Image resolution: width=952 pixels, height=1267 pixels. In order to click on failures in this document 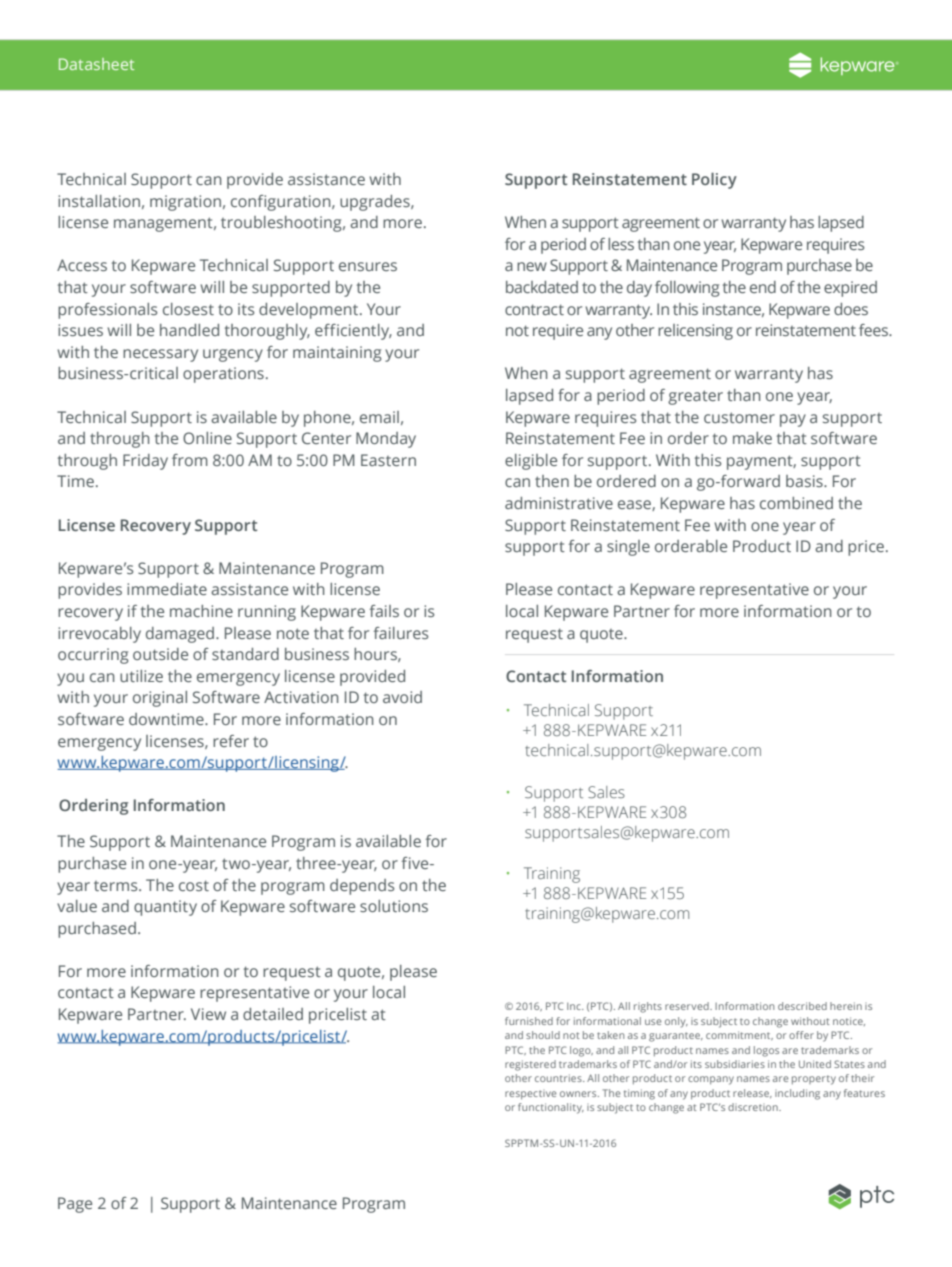, I will do `click(400, 633)`.
